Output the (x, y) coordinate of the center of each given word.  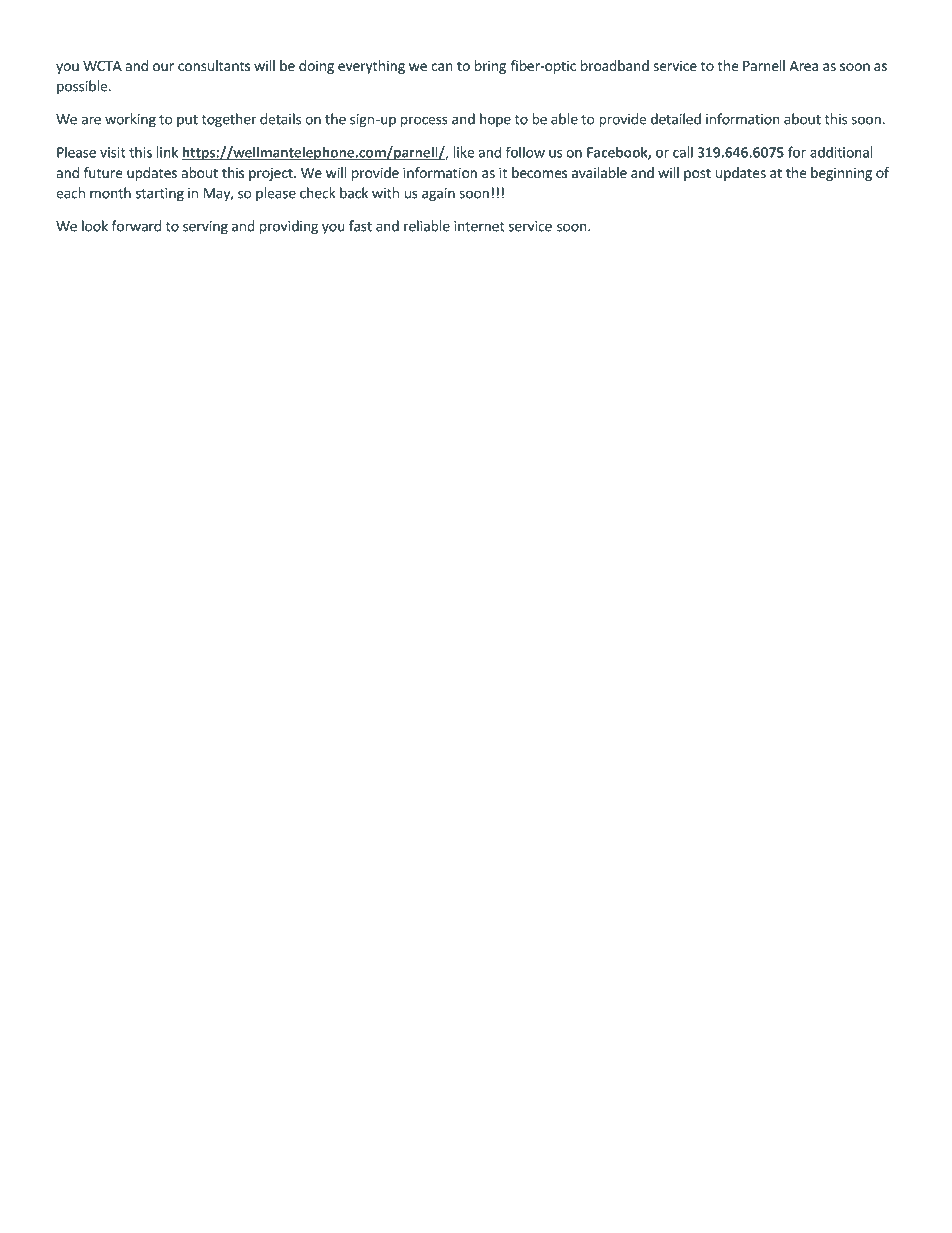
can (442, 67)
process (424, 121)
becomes (539, 172)
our (163, 67)
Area (804, 66)
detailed (676, 119)
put (187, 121)
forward (136, 226)
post (697, 174)
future (103, 172)
